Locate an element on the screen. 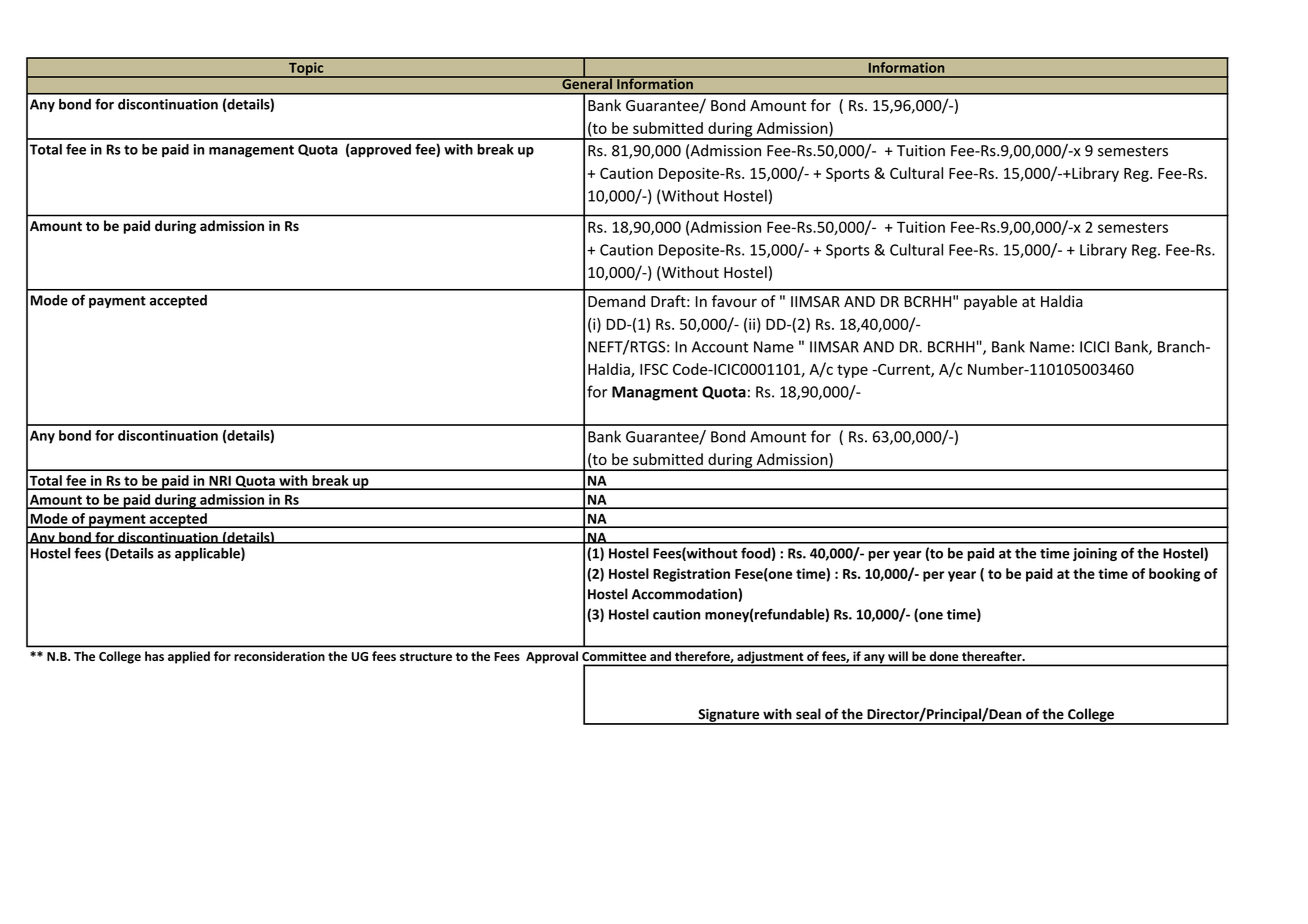 The height and width of the screenshot is (924, 1308). type is located at coordinates (852, 371).
